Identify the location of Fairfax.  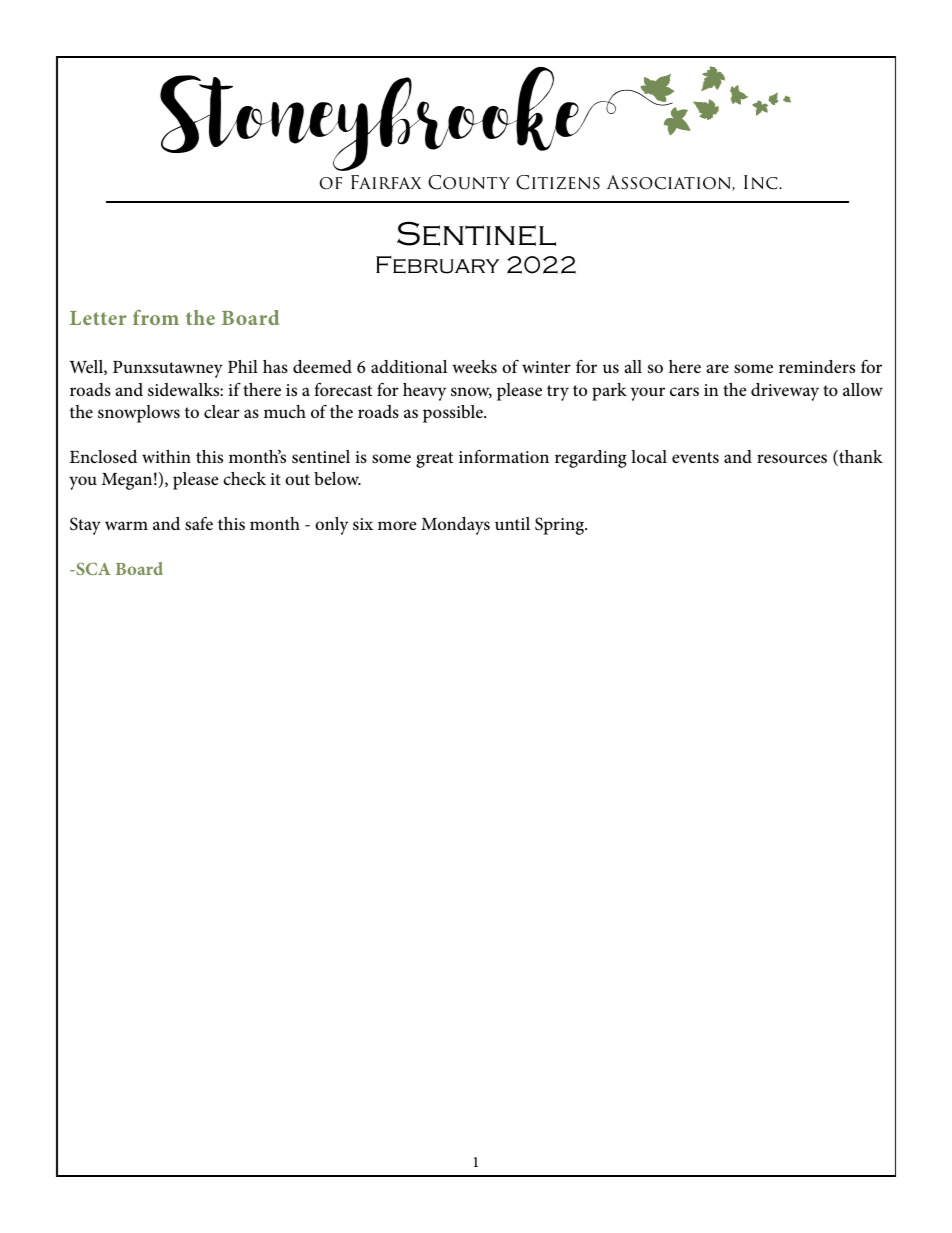
(386, 182).
